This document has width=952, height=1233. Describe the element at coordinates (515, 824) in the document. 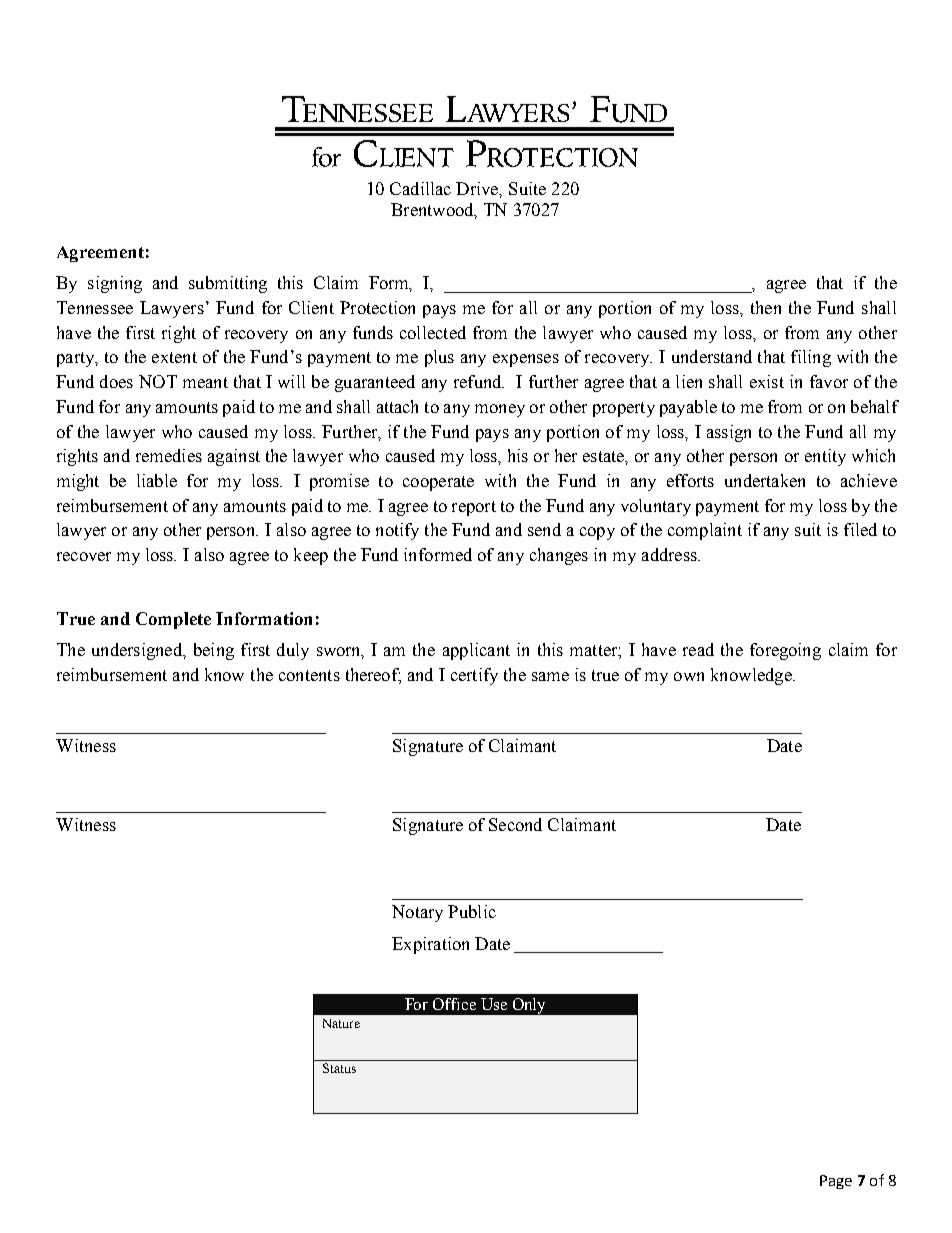

I see `Second` at that location.
